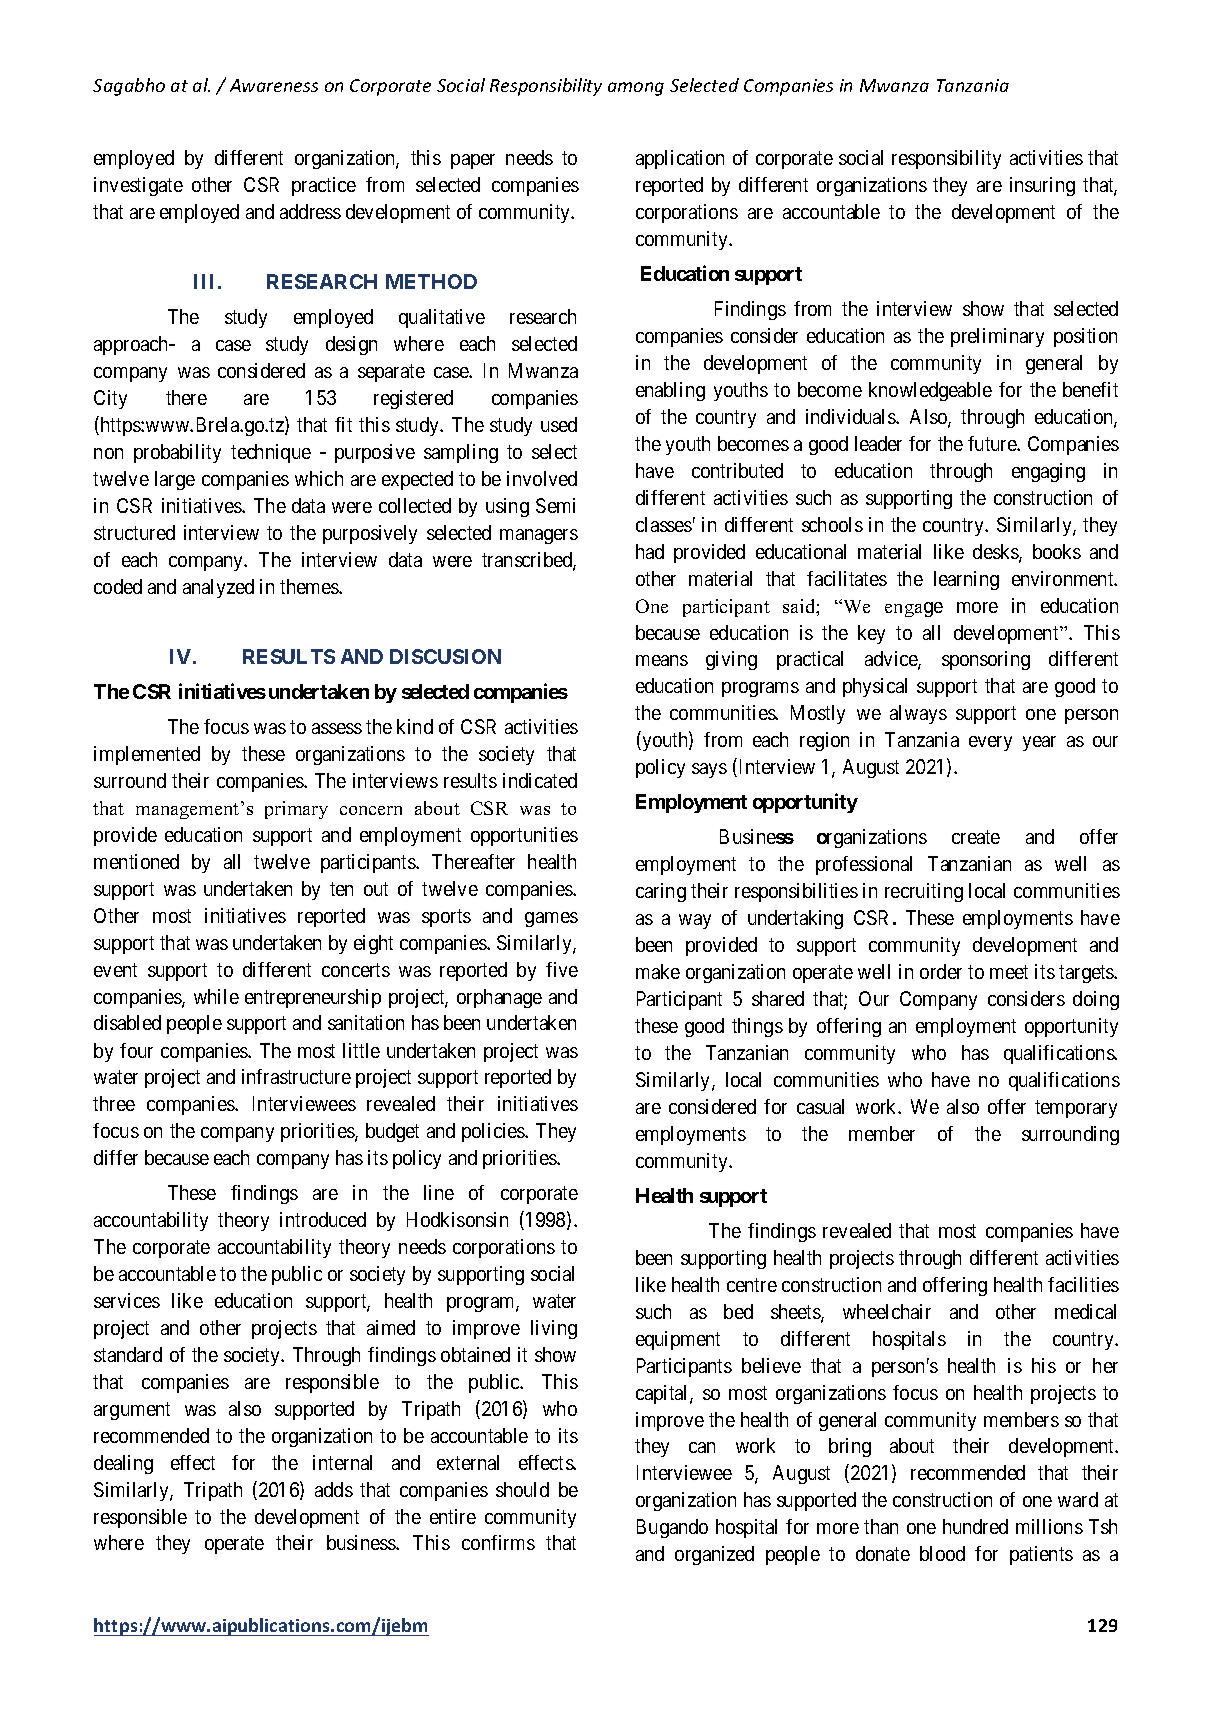 This page has width=1213, height=1715. I want to click on Awareness, so click(274, 85).
